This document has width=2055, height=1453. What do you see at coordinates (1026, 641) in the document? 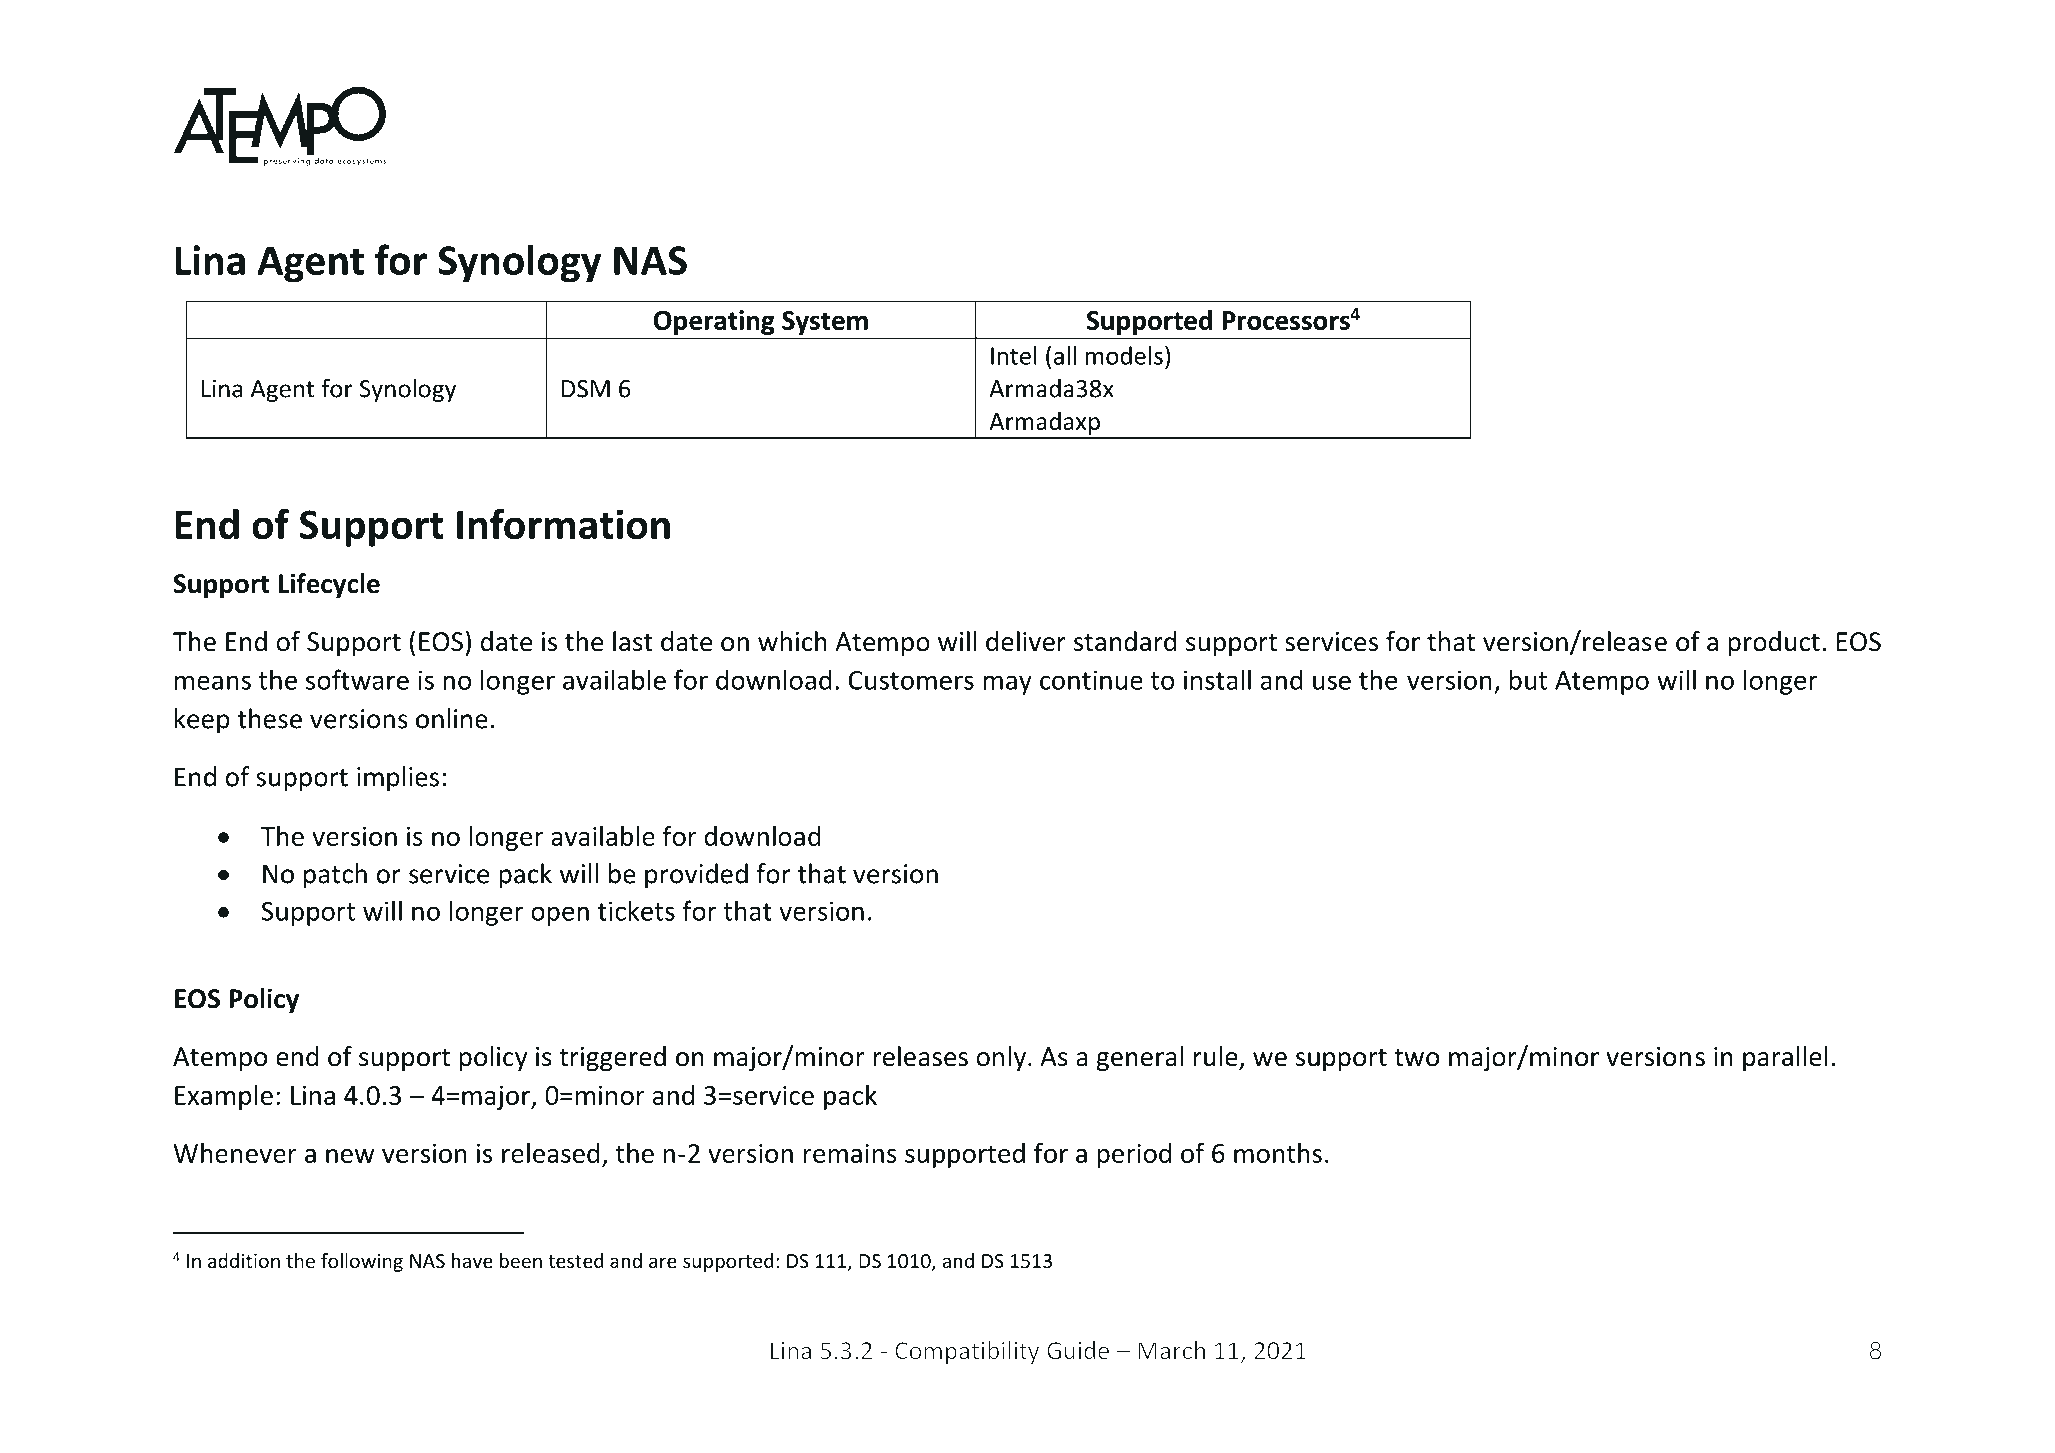
I see `deliver` at bounding box center [1026, 641].
